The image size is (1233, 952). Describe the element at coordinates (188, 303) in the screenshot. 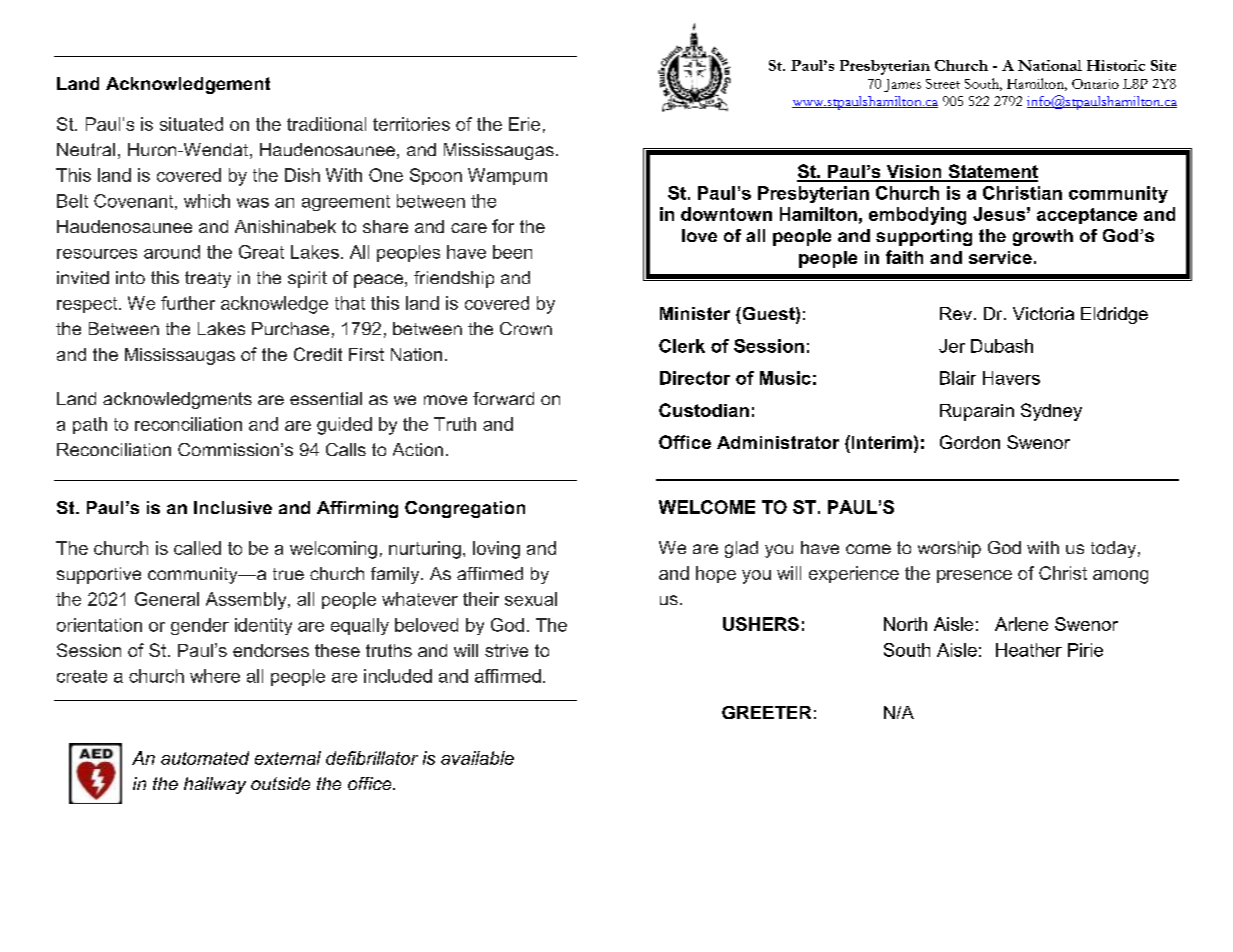

I see `further` at that location.
